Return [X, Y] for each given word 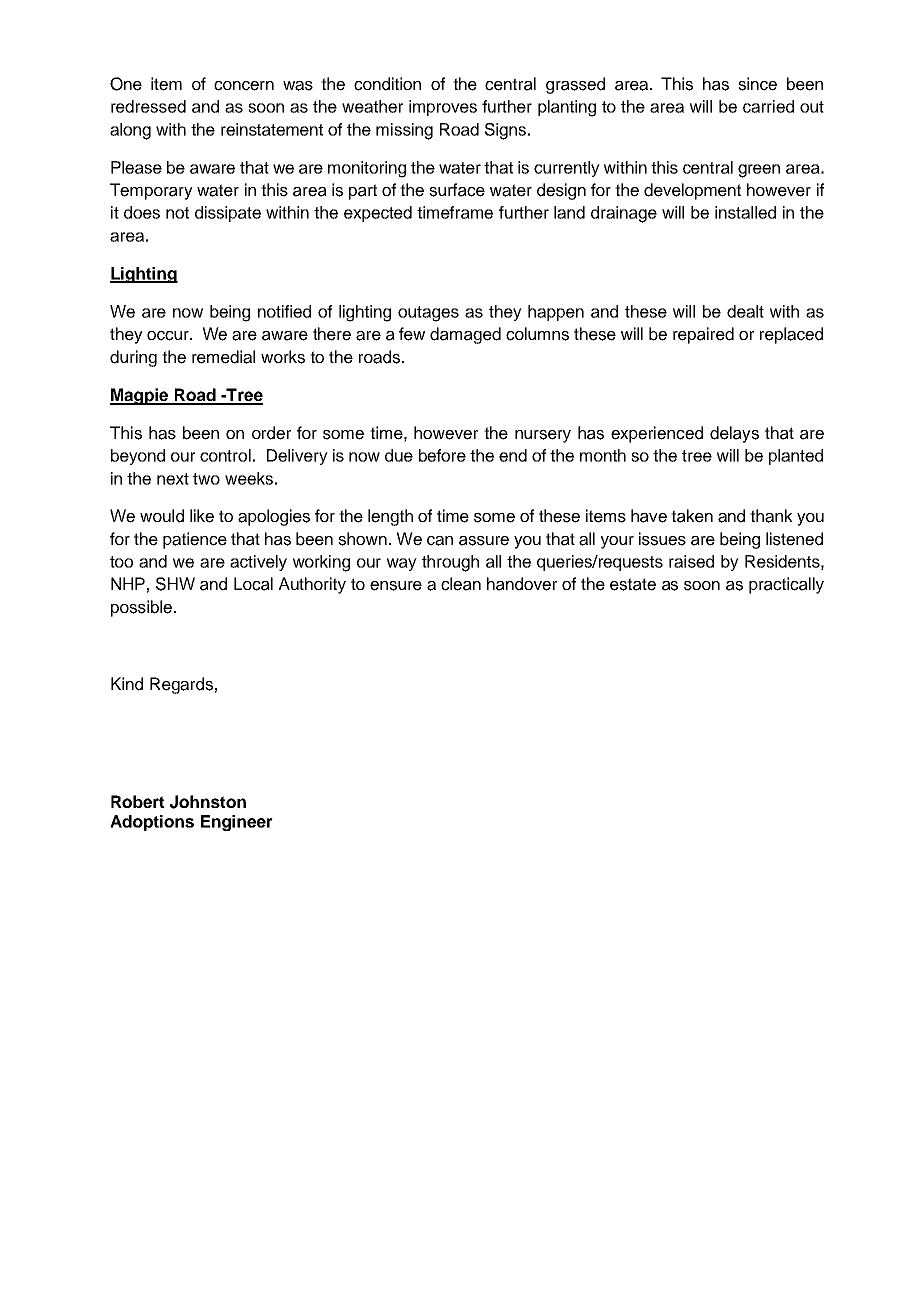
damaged [465, 335]
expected [378, 214]
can [440, 541]
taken [692, 516]
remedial [223, 357]
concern [244, 86]
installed [745, 212]
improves [443, 108]
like [202, 516]
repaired [703, 335]
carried [768, 106]
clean [461, 584]
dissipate [228, 214]
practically [786, 585]
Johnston [208, 802]
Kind [127, 684]
